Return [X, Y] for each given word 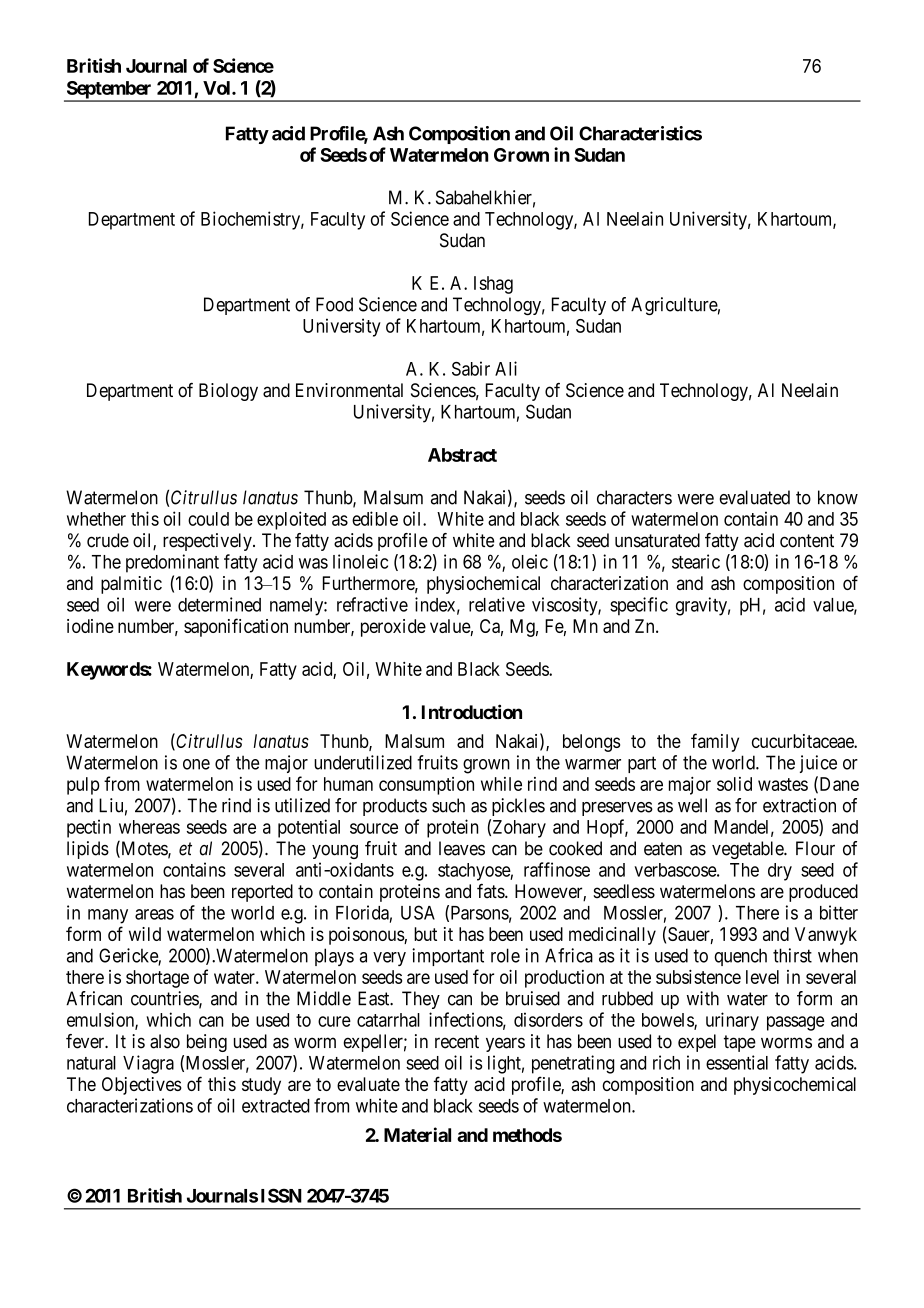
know [838, 497]
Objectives [142, 1086]
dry [780, 872]
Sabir [471, 368]
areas [154, 914]
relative [497, 604]
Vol [218, 88]
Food [334, 304]
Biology [228, 392]
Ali [506, 368]
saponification [236, 627]
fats [491, 891]
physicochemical [795, 1086]
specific [639, 606]
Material [417, 1134]
